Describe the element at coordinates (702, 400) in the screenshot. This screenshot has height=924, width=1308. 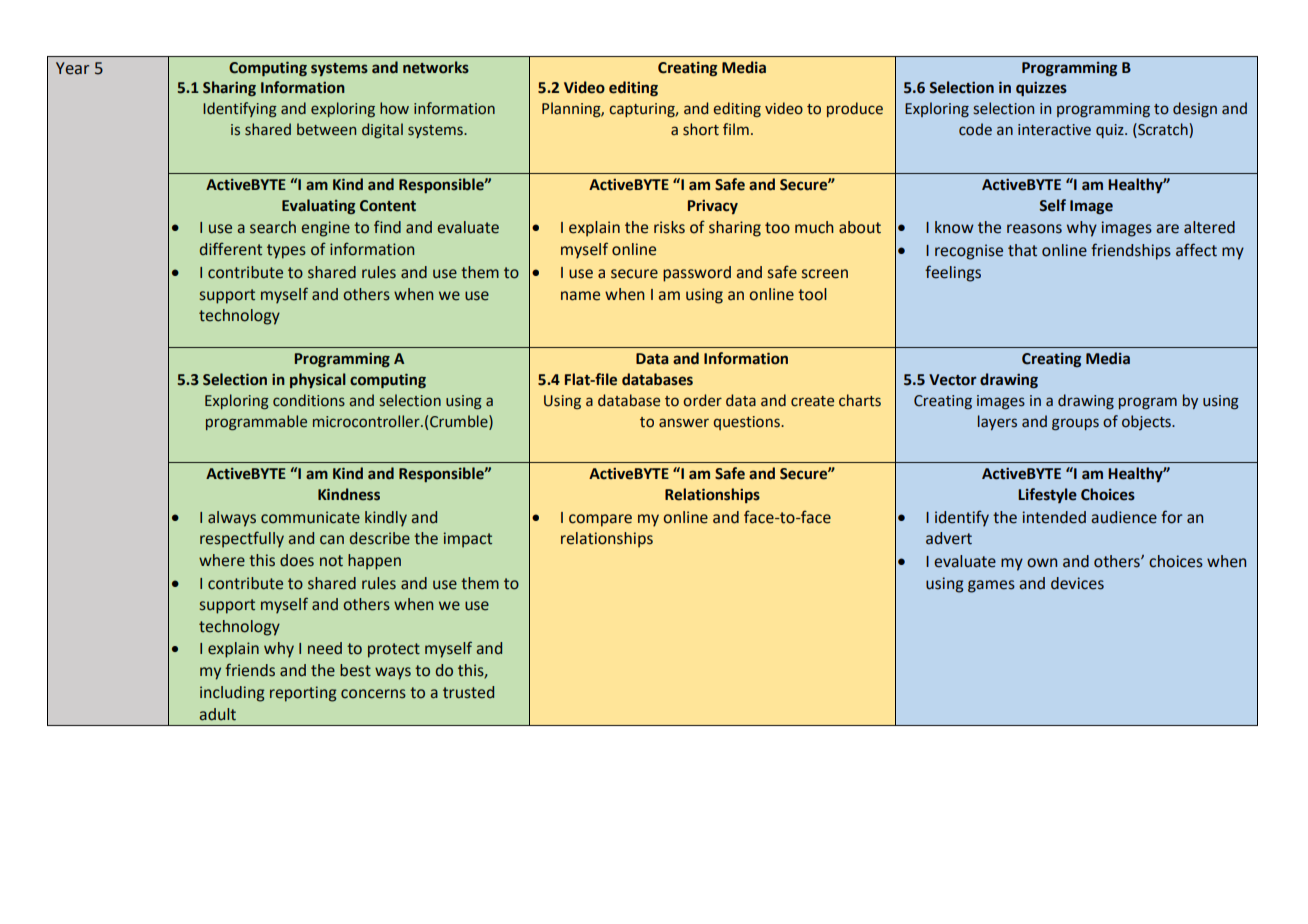
I see `order` at that location.
